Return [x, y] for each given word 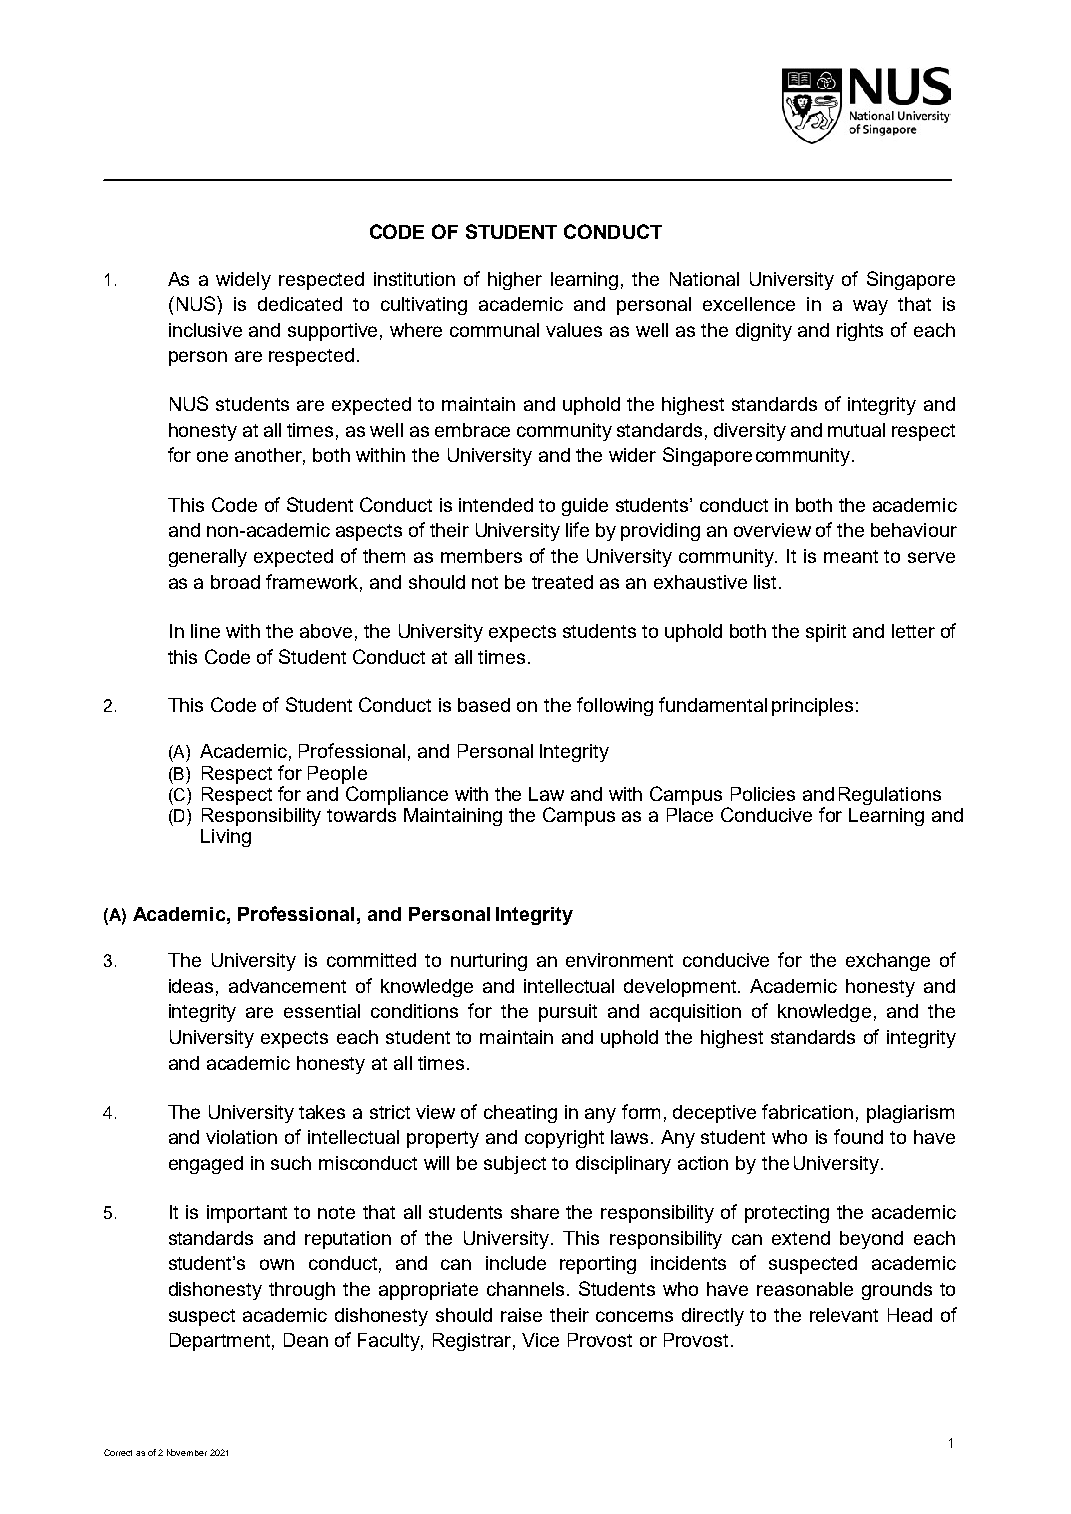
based [484, 705]
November [187, 1452]
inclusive [205, 330]
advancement [287, 986]
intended [496, 505]
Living [226, 838]
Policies [763, 794]
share [535, 1212]
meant [851, 556]
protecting [787, 1214]
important [247, 1214]
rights [860, 332]
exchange [888, 962]
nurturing [489, 962]
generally [208, 558]
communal [494, 330]
